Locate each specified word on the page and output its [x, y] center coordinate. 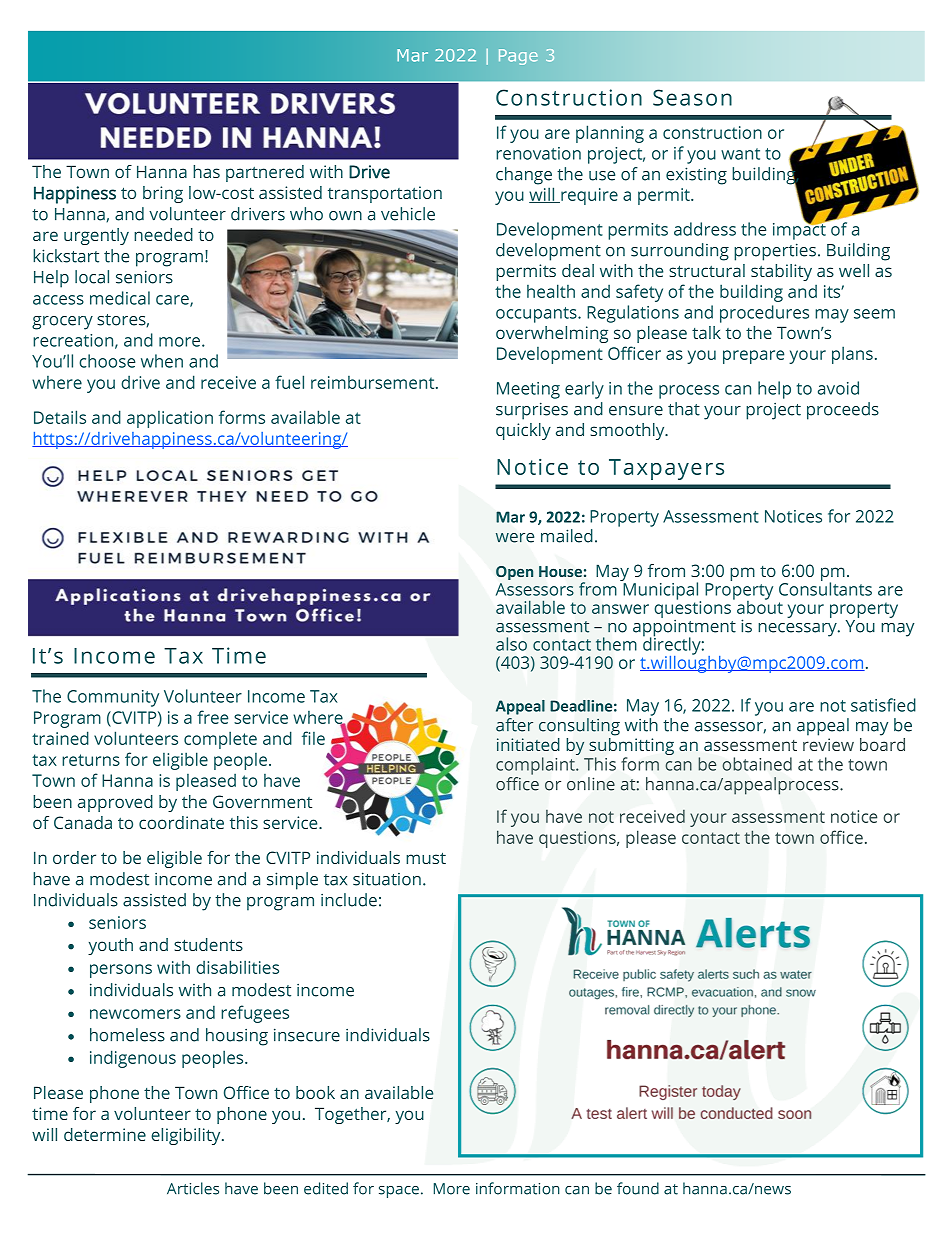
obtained [757, 764]
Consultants [825, 588]
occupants [537, 315]
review [828, 744]
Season [692, 97]
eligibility [187, 1136]
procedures [764, 314]
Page [518, 57]
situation [387, 879]
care [173, 301]
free [212, 717]
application [170, 419]
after [514, 725]
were [515, 538]
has [206, 171]
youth [110, 946]
